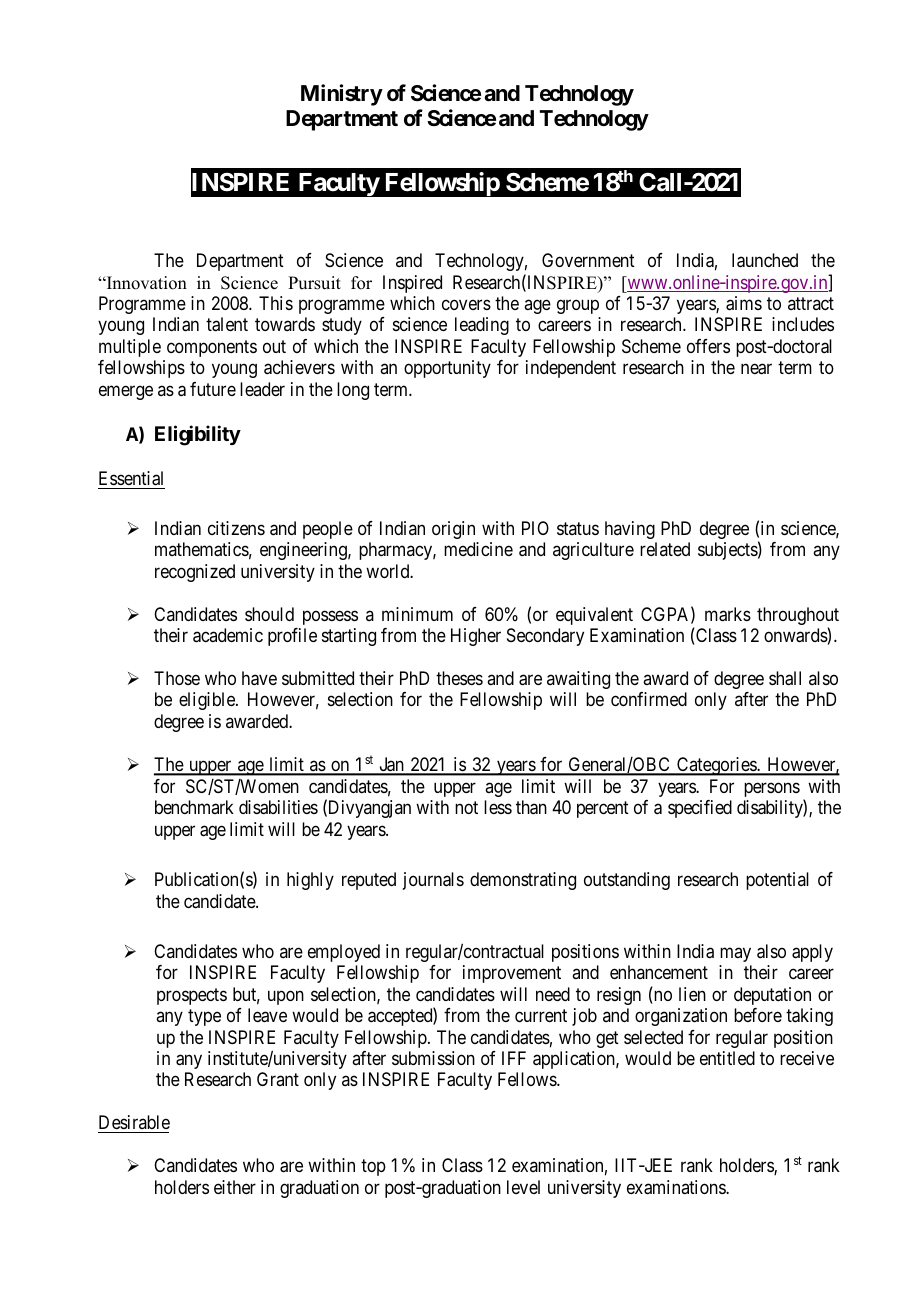  Describe the element at coordinates (588, 260) in the page. I see `Government` at that location.
